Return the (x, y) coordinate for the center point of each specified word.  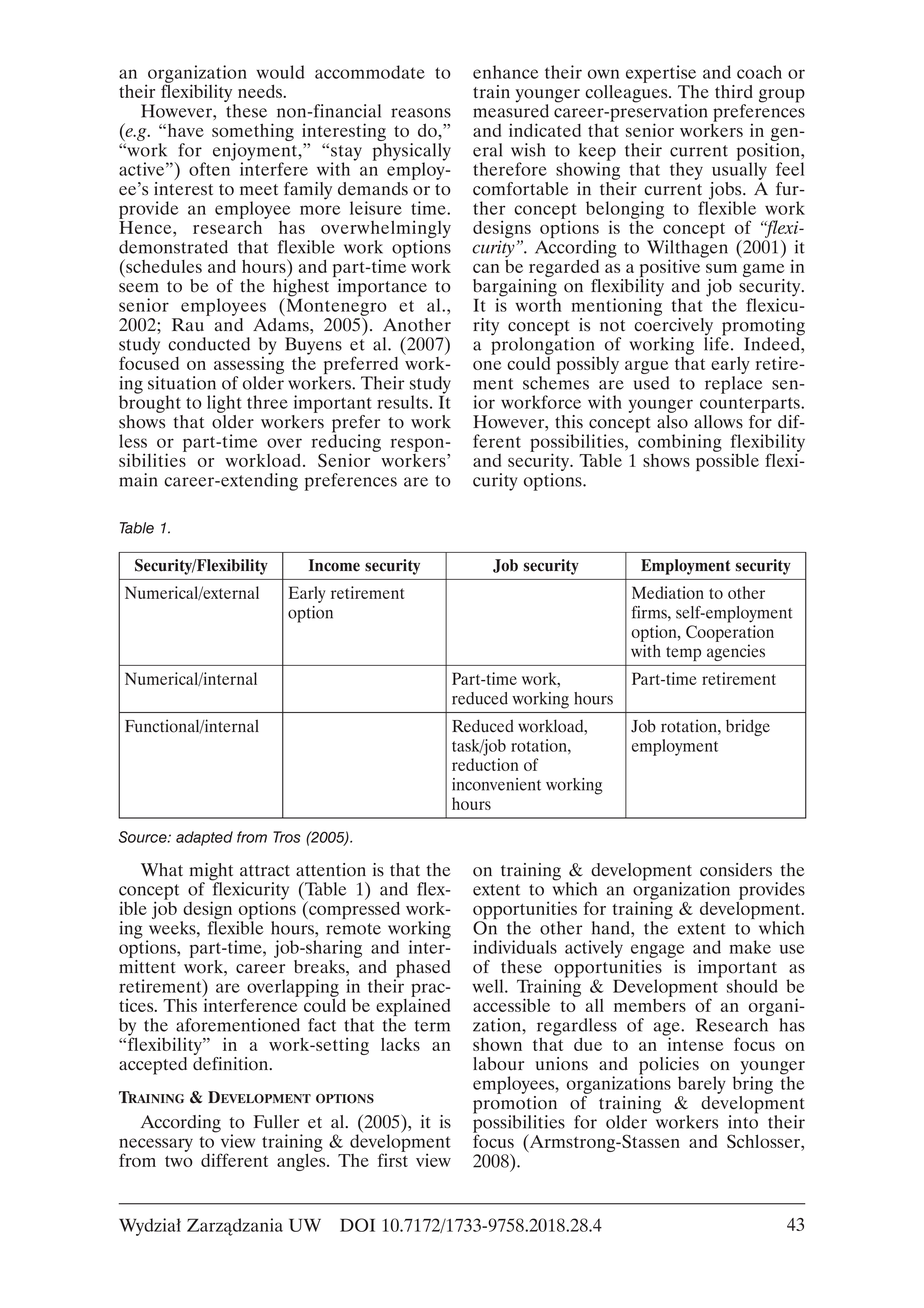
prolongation (543, 346)
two (179, 1161)
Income (334, 565)
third (734, 91)
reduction (485, 764)
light (224, 404)
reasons (421, 113)
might (211, 873)
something (253, 133)
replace (734, 385)
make (750, 947)
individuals (515, 947)
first (392, 1159)
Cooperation (730, 633)
